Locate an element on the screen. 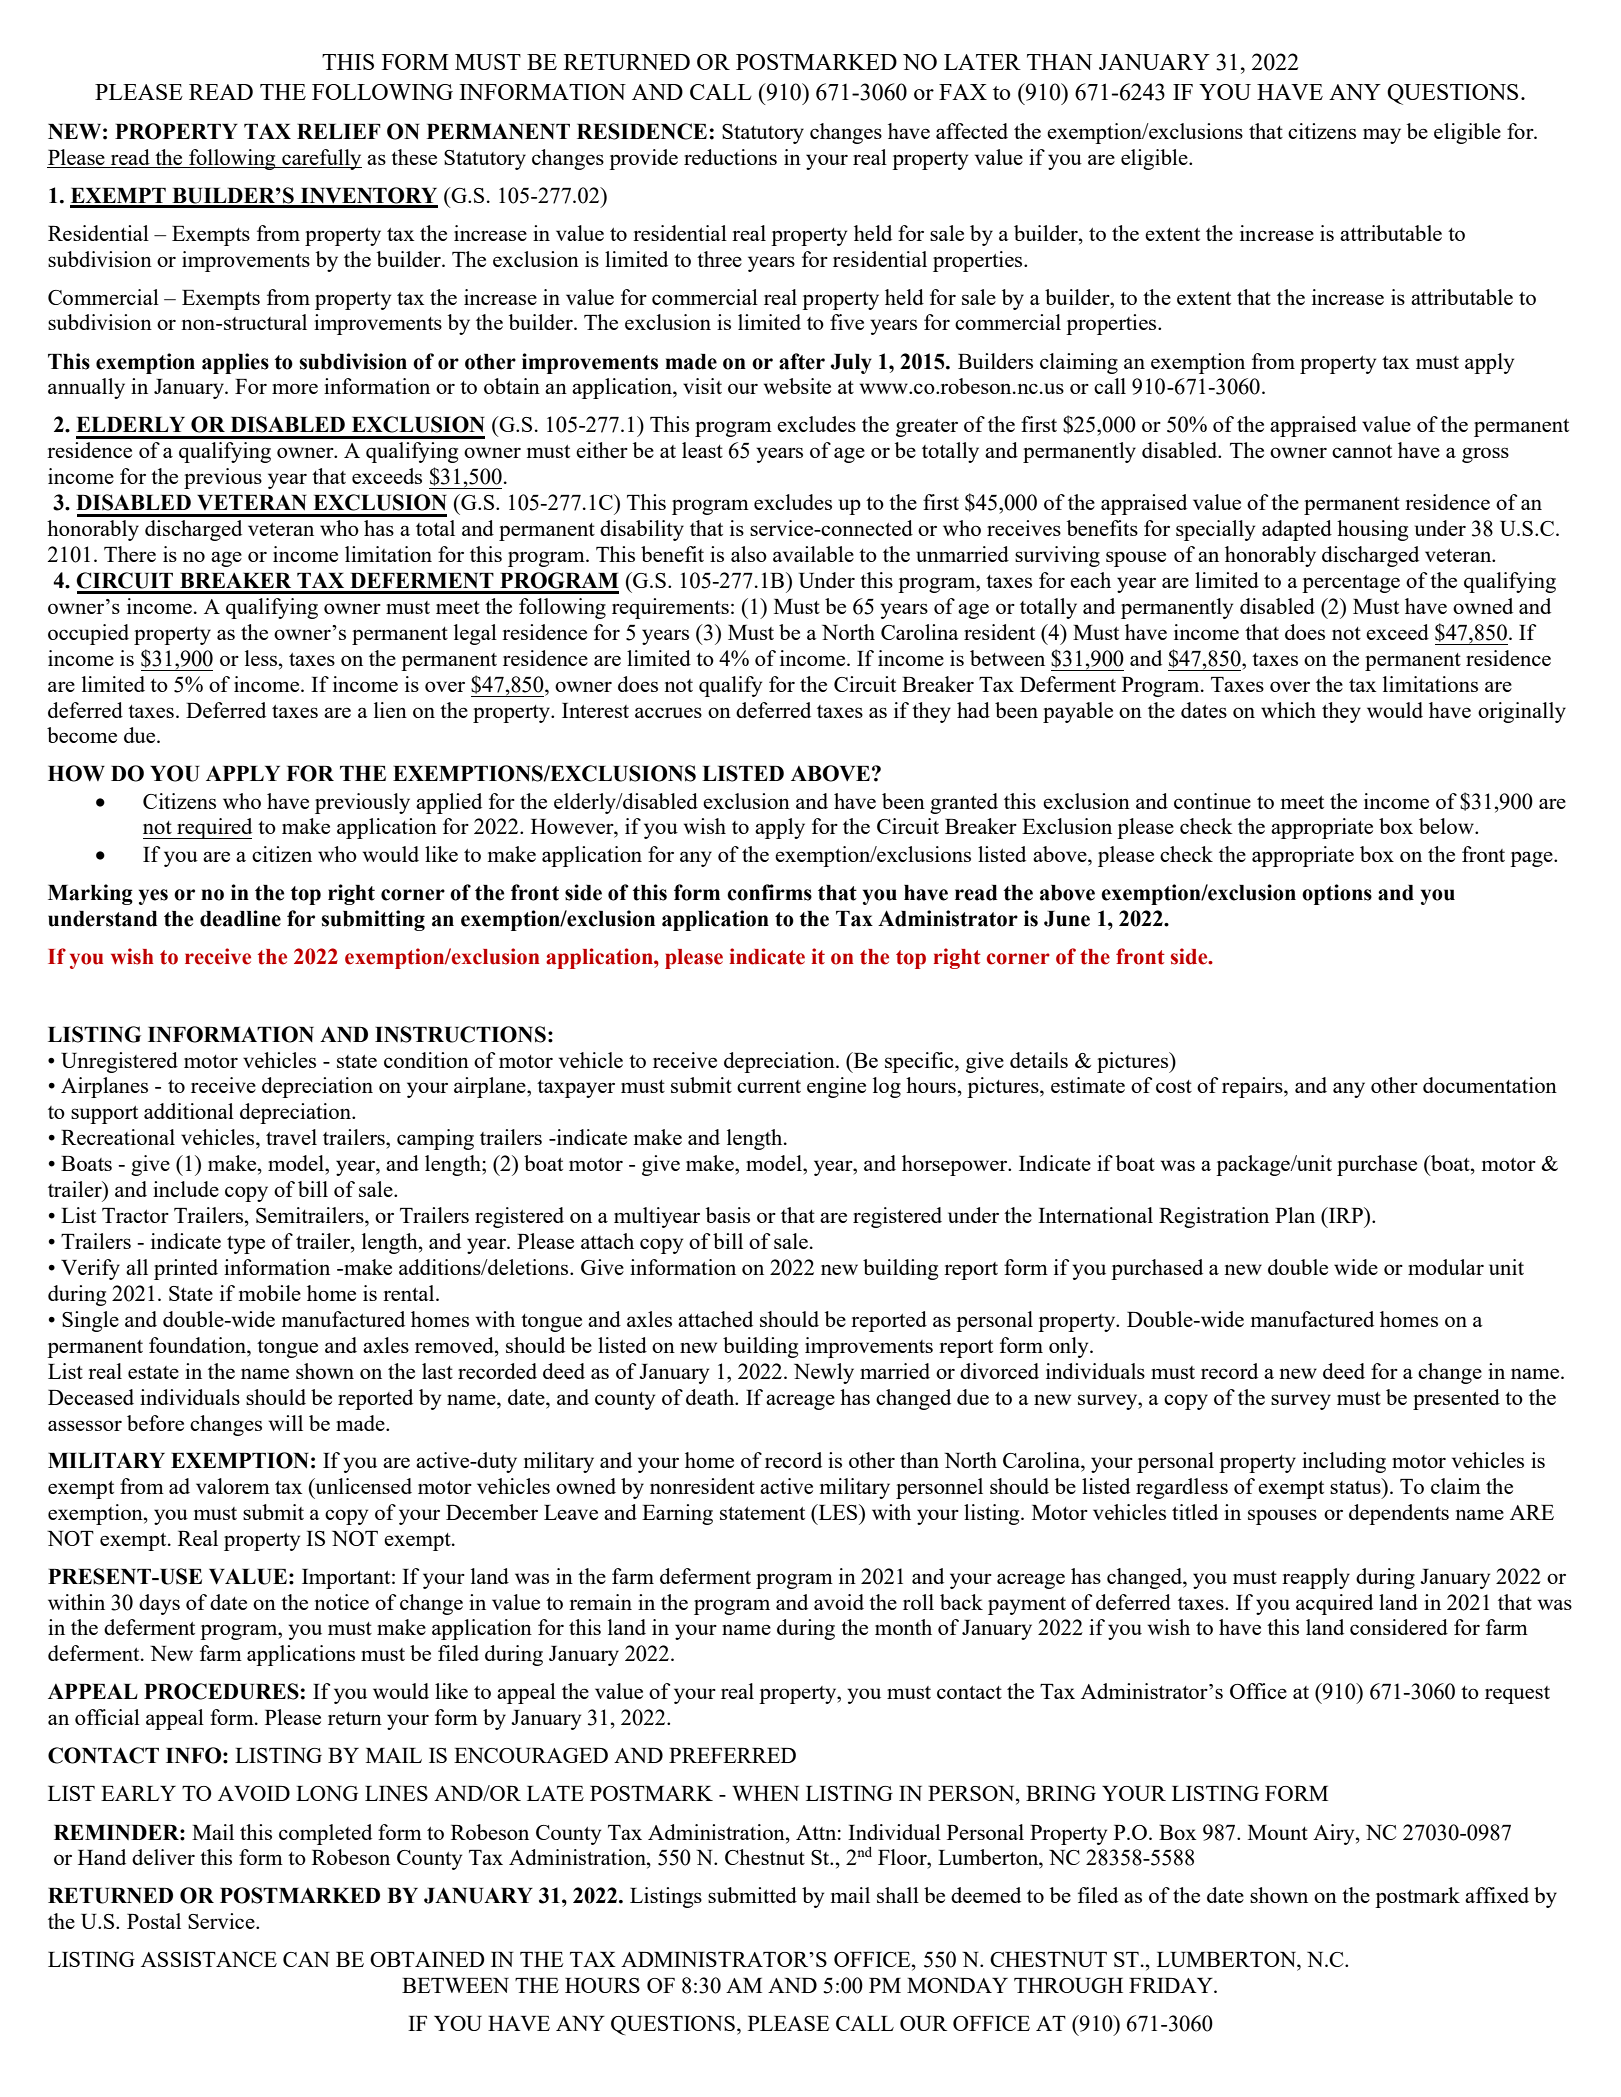  carefully is located at coordinates (321, 159).
